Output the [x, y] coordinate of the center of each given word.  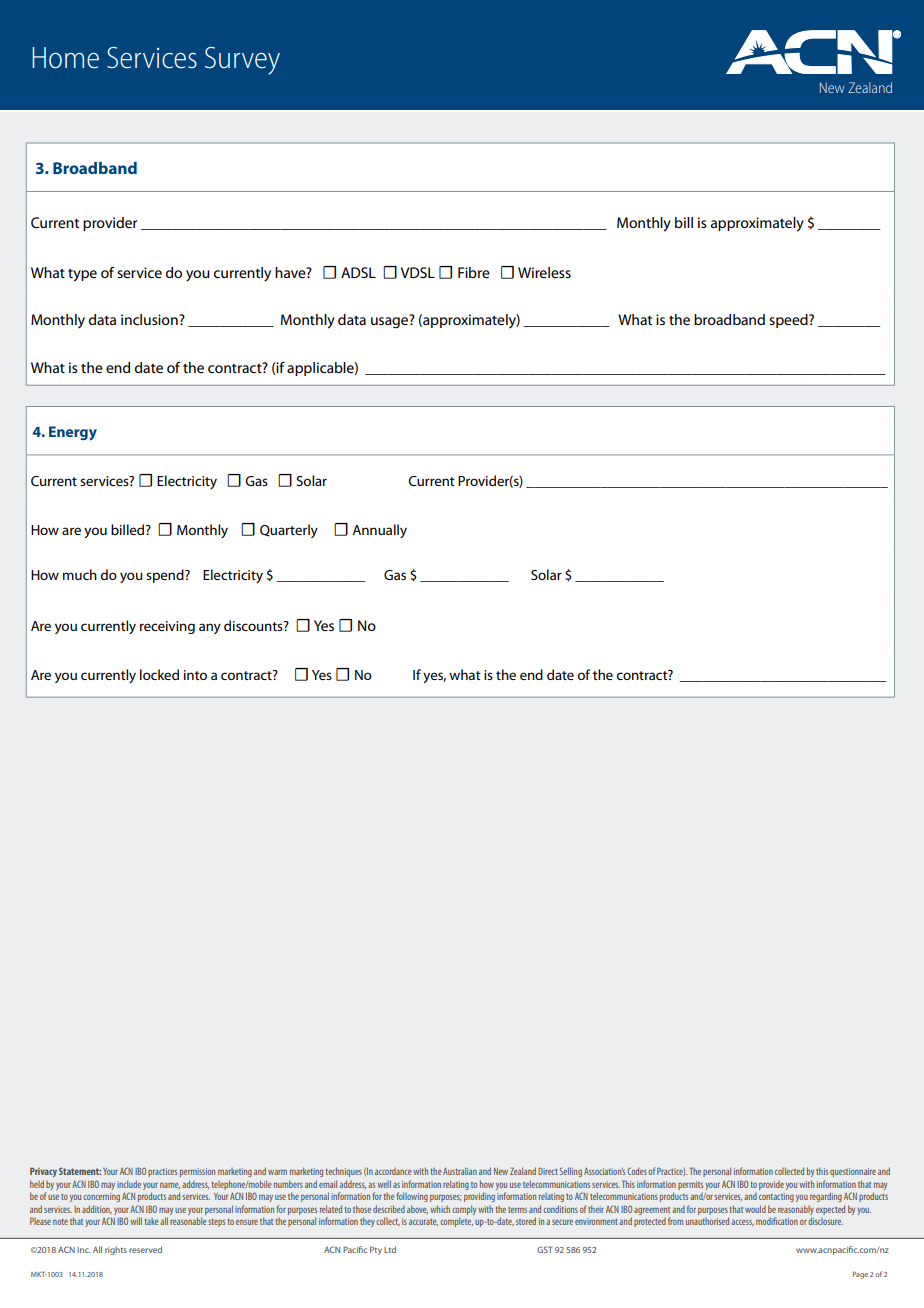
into [195, 675]
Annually [379, 531]
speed [789, 321]
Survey [242, 61]
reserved [145, 1249]
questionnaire [853, 1172]
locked [159, 674]
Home [65, 58]
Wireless [544, 272]
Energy [73, 433]
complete [456, 1222]
